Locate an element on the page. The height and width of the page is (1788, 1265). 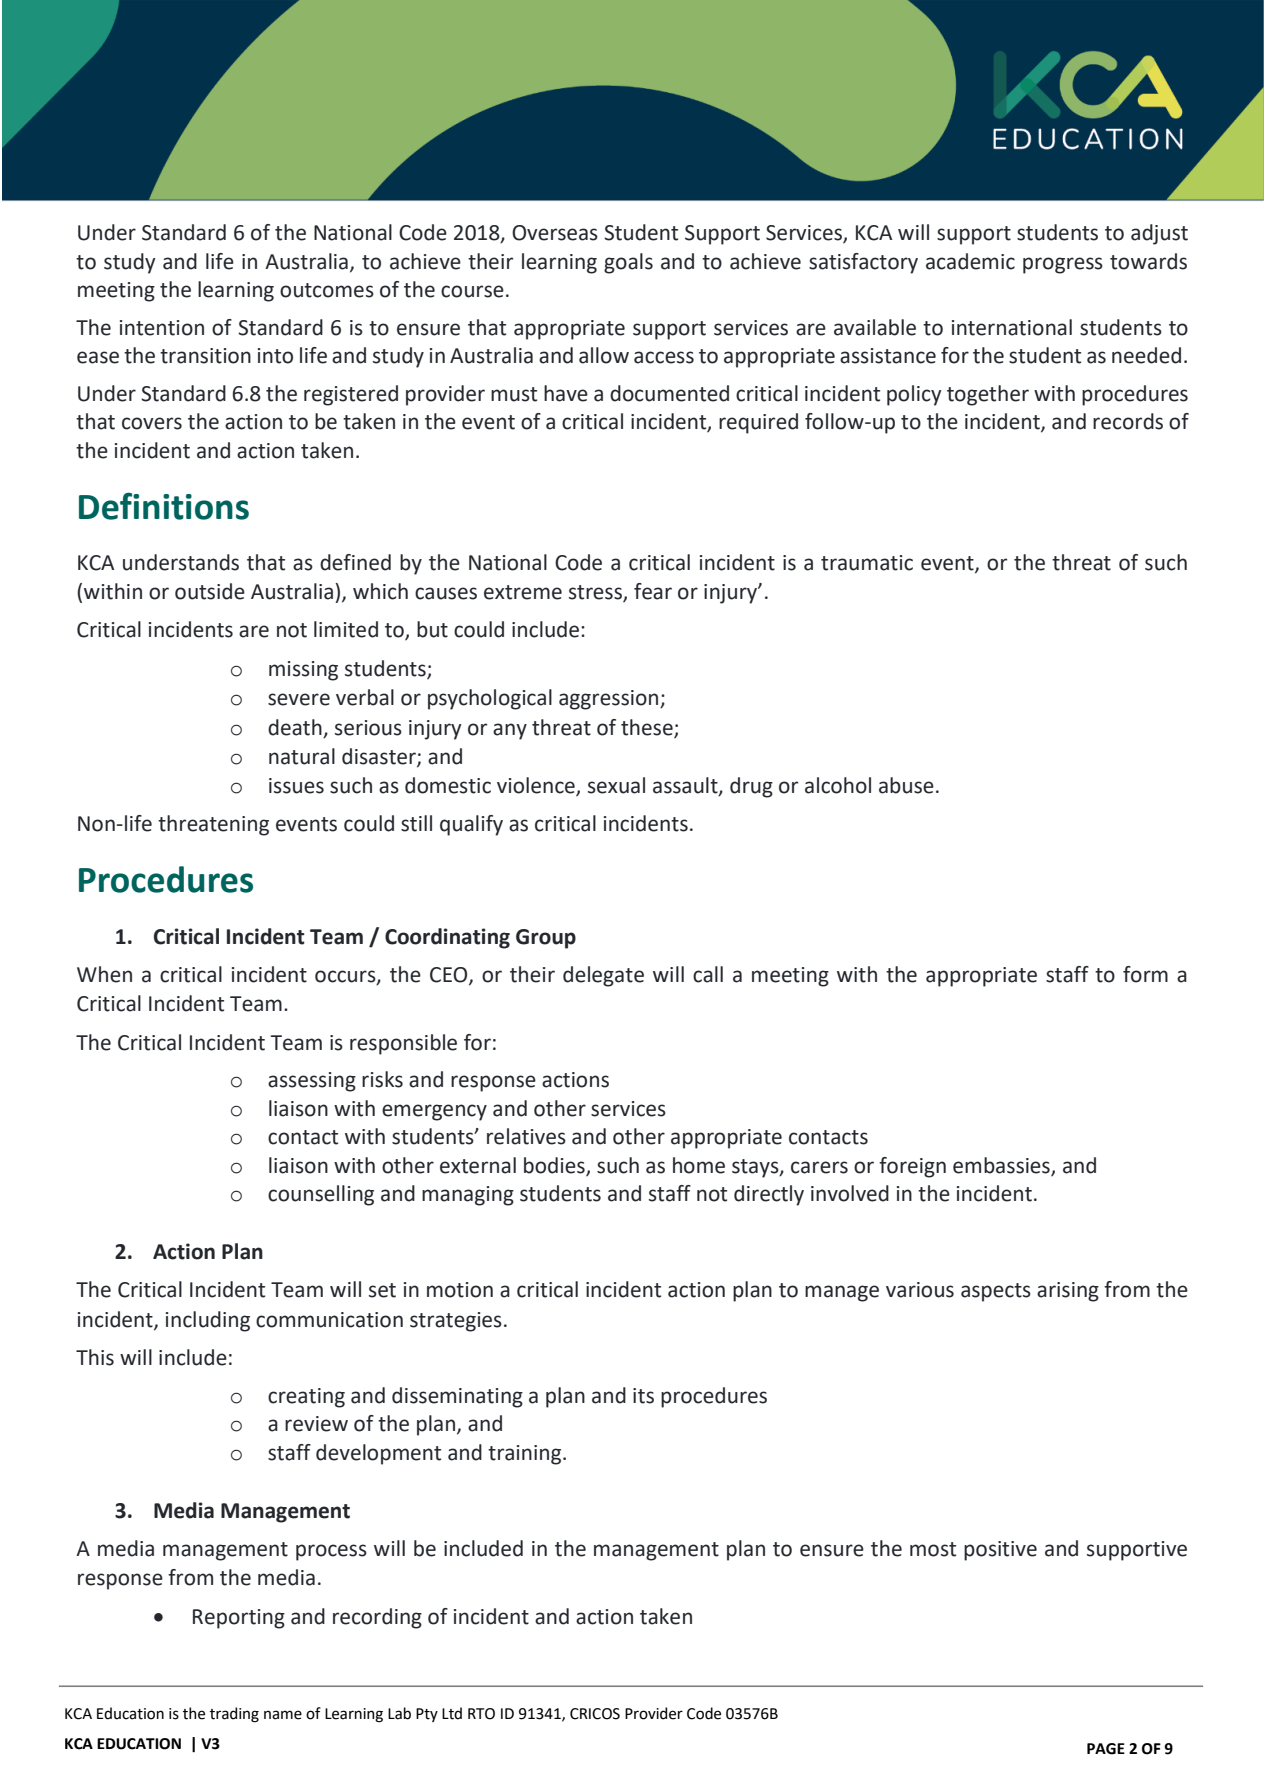
trading is located at coordinates (234, 1715).
